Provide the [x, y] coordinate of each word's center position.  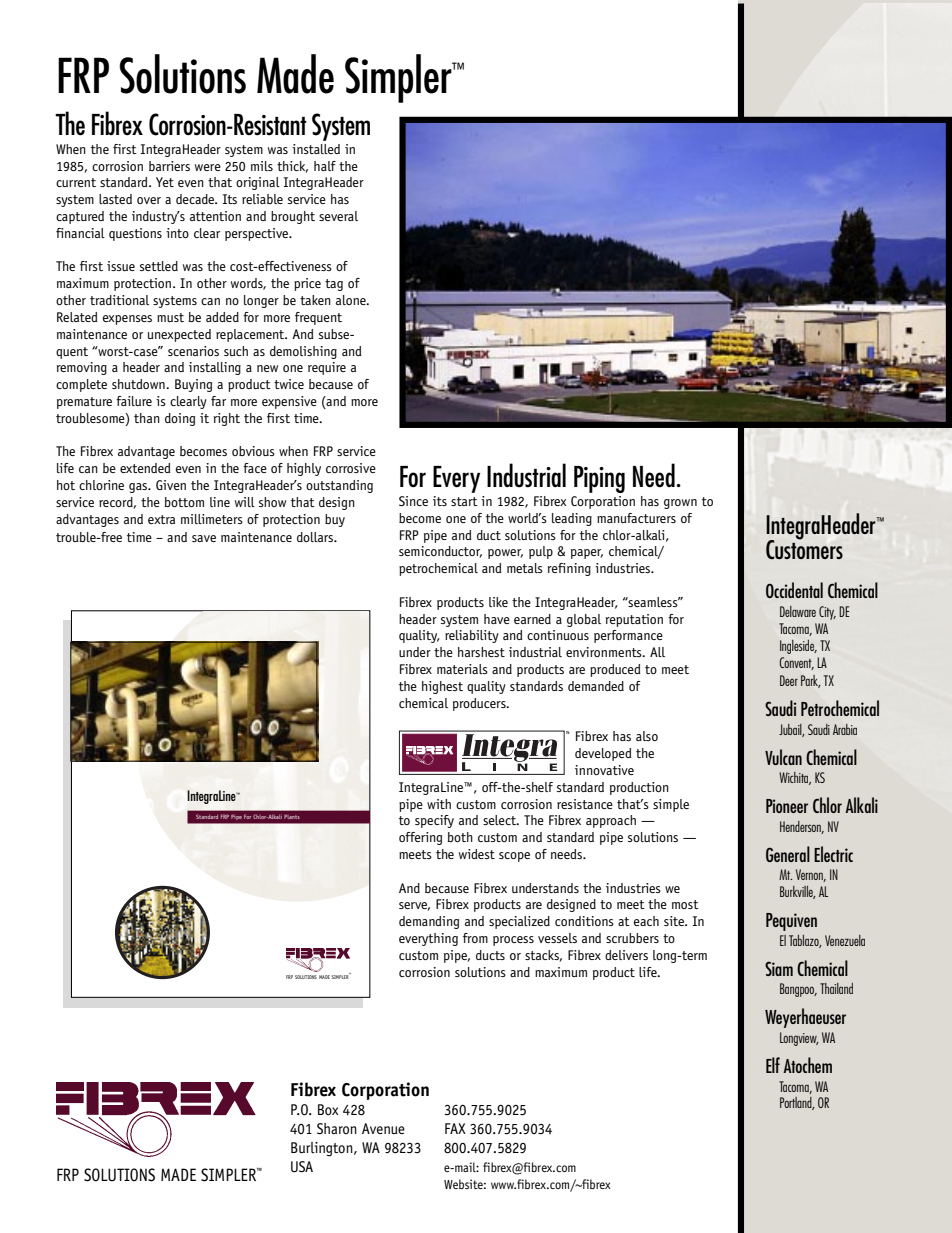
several [338, 216]
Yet [165, 182]
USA [302, 1167]
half [325, 166]
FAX [455, 1128]
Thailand [836, 988]
